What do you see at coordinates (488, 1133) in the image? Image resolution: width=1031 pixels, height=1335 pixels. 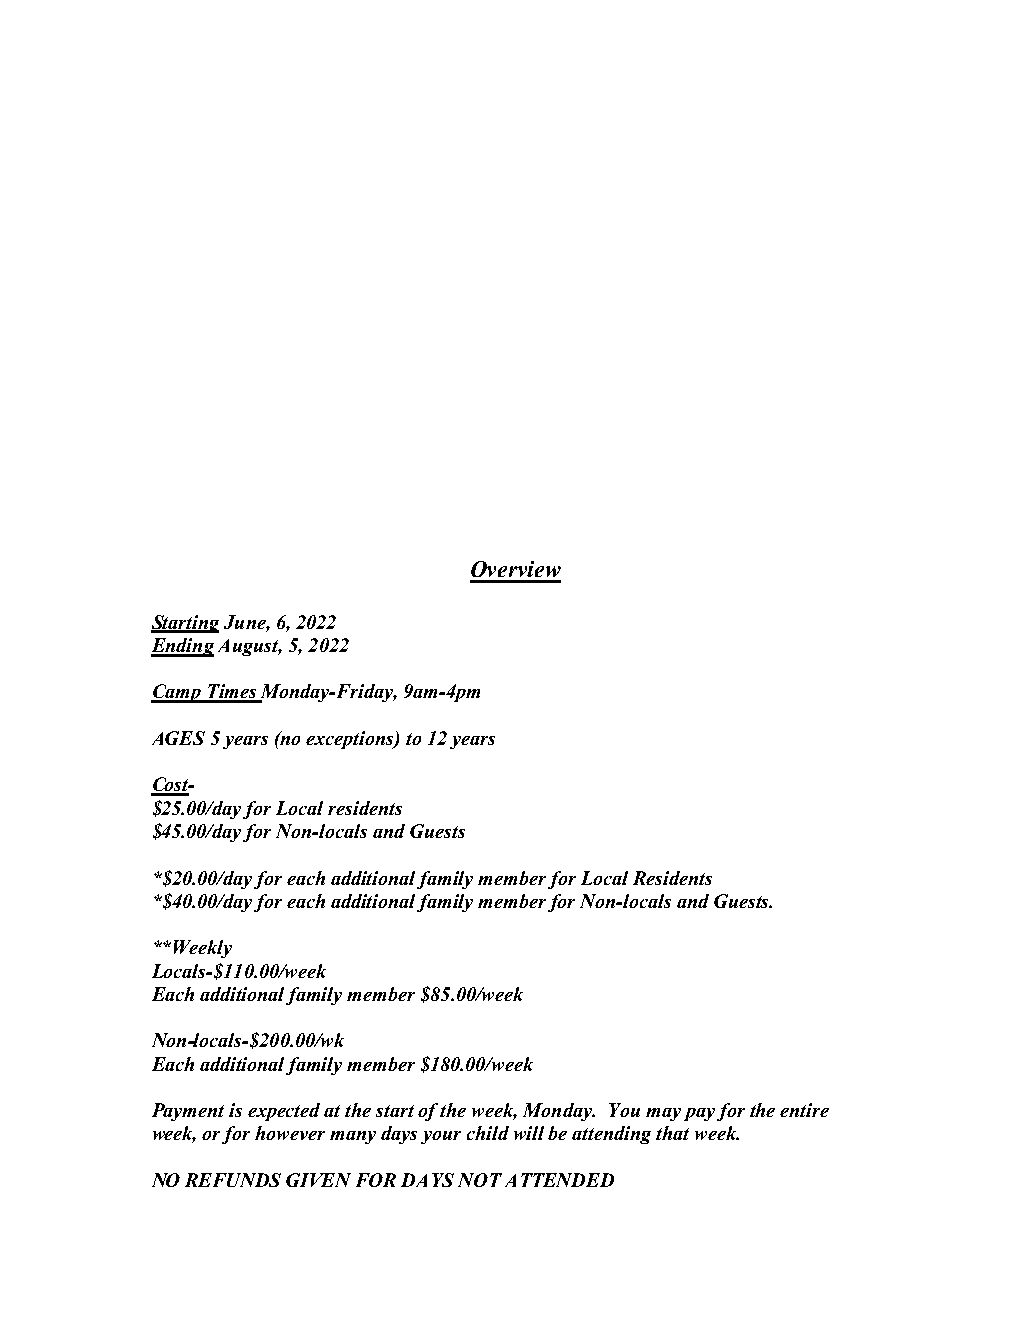 I see `child` at bounding box center [488, 1133].
